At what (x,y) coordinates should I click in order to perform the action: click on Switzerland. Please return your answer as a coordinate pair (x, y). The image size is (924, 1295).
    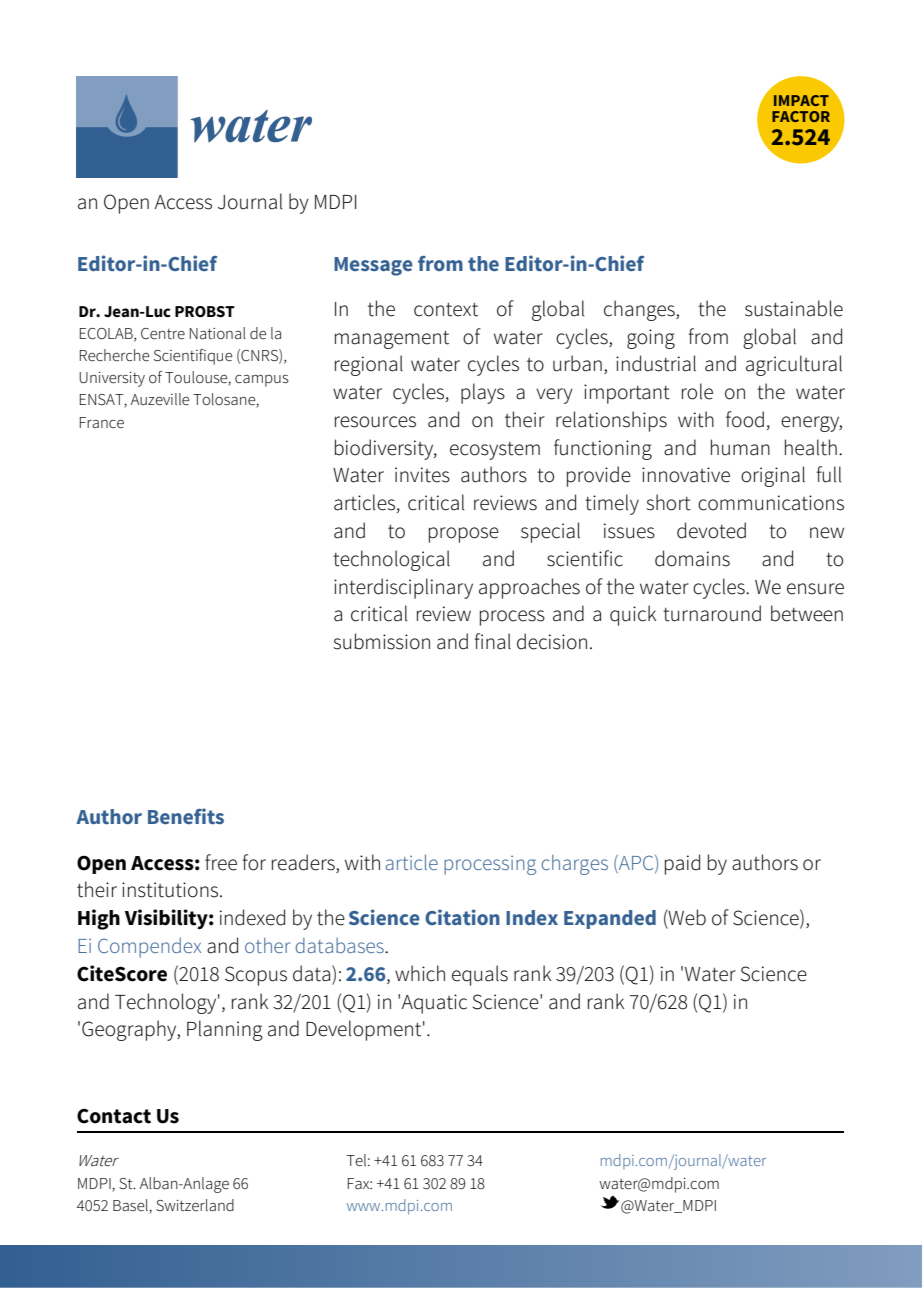
    Looking at the image, I should click on (195, 1205).
